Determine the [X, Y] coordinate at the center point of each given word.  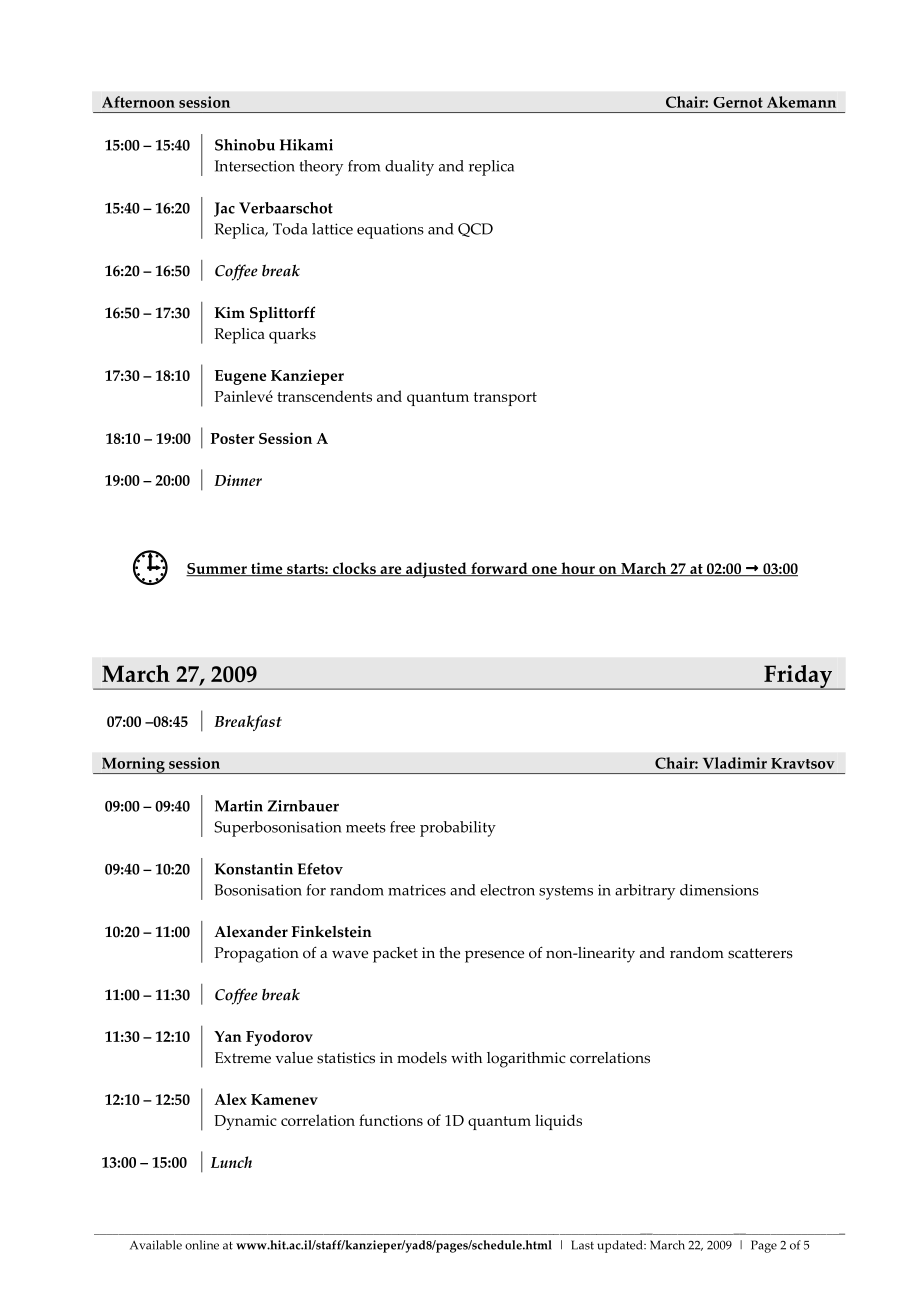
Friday [798, 677]
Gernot [738, 102]
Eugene [241, 377]
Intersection [255, 166]
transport [505, 399]
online [202, 1245]
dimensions [719, 890]
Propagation [257, 955]
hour [578, 569]
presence [494, 956]
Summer [217, 570]
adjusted [436, 570]
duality [409, 168]
